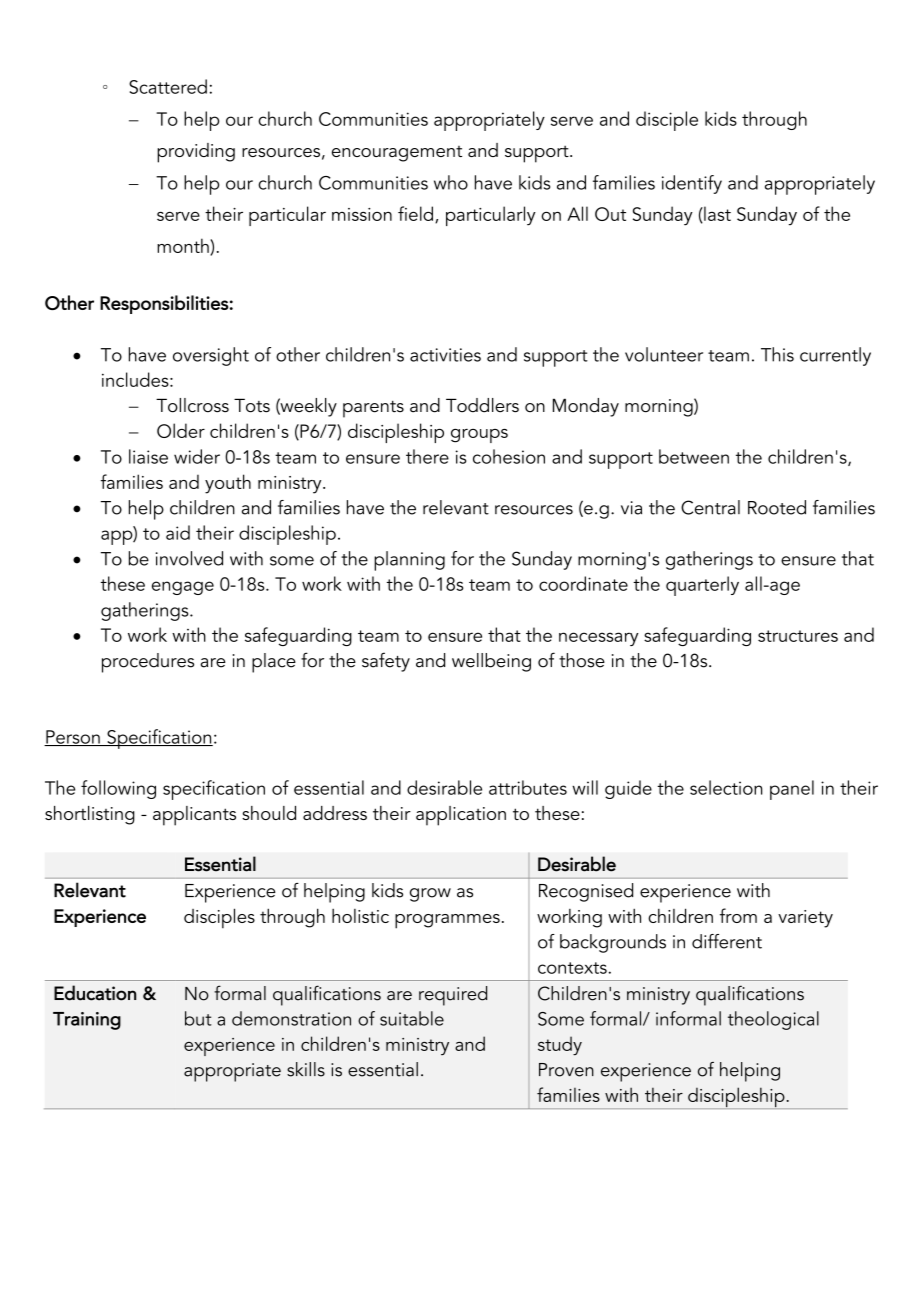  What do you see at coordinates (702, 586) in the page?
I see `quarterly` at bounding box center [702, 586].
